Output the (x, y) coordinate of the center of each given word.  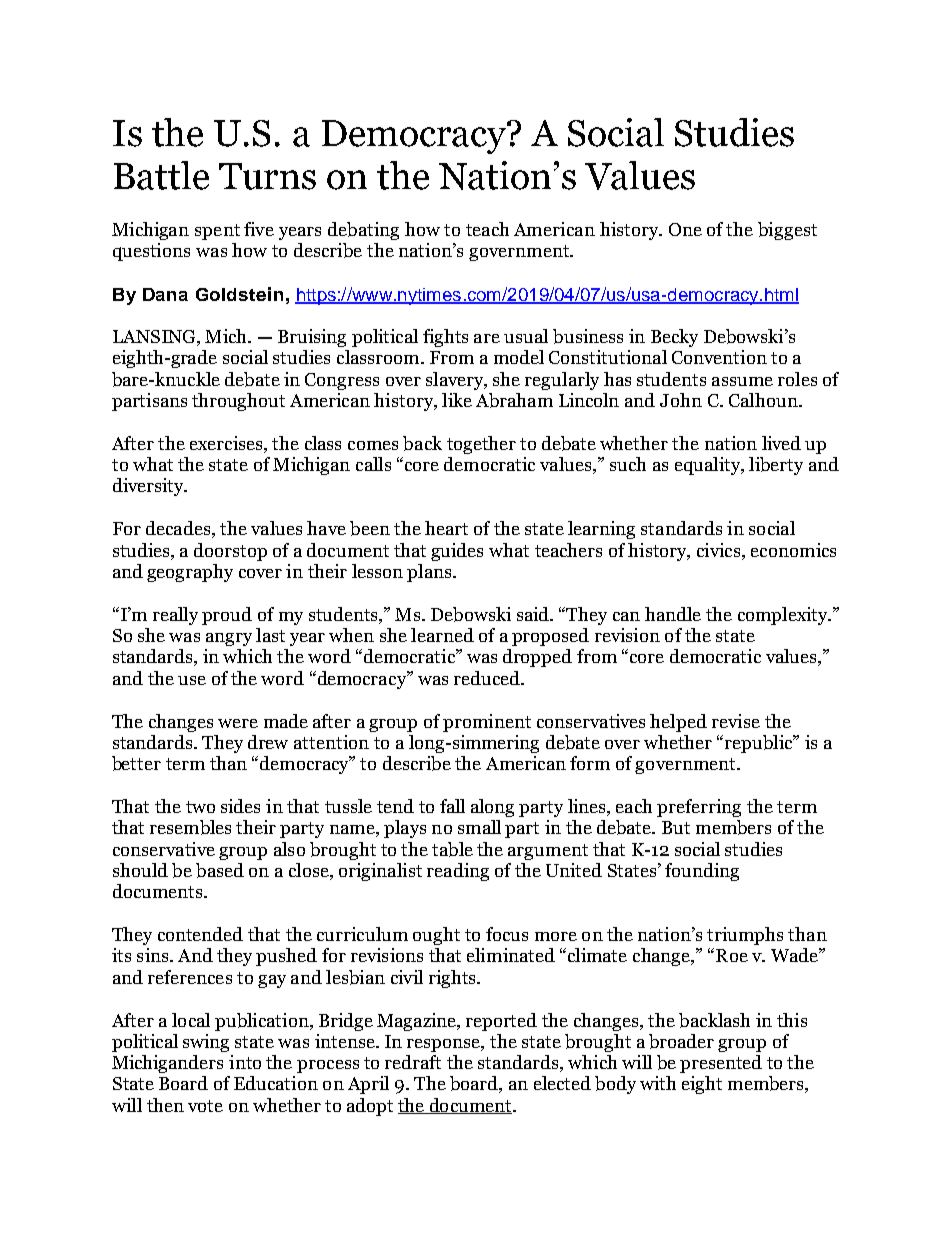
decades (178, 528)
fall (452, 806)
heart (446, 528)
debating (363, 231)
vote (205, 1106)
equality (709, 466)
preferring (699, 808)
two (200, 807)
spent (217, 232)
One (685, 229)
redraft (413, 1062)
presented (721, 1064)
